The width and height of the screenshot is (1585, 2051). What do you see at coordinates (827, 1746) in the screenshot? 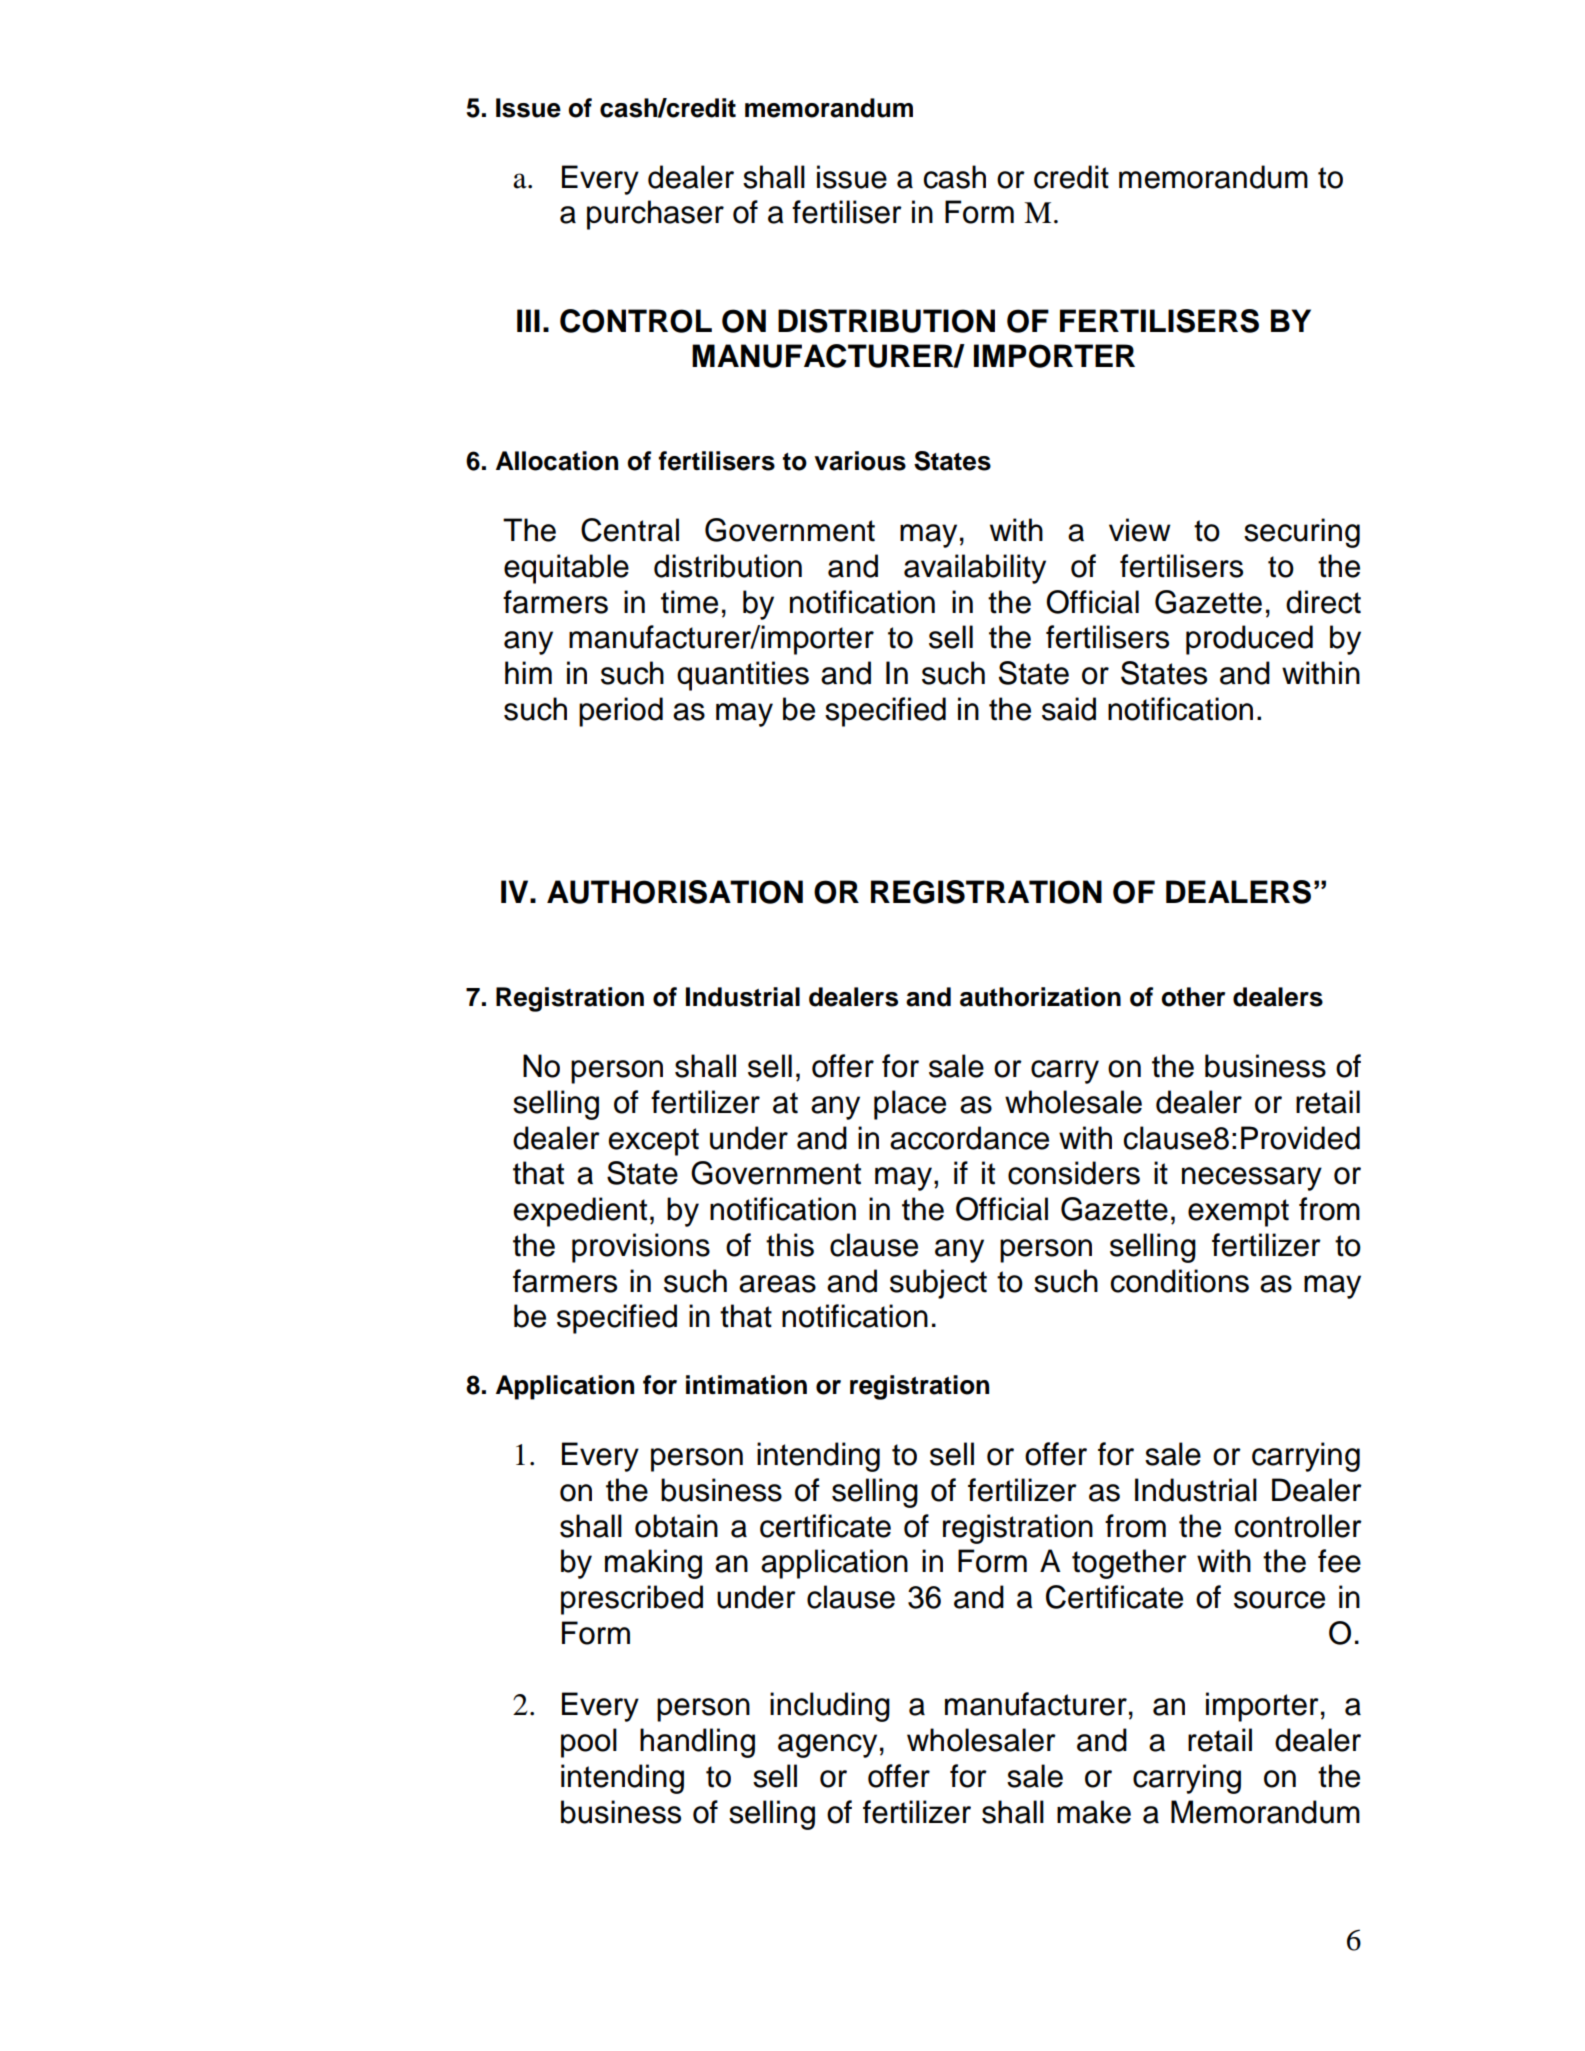
I see `agency` at bounding box center [827, 1746].
